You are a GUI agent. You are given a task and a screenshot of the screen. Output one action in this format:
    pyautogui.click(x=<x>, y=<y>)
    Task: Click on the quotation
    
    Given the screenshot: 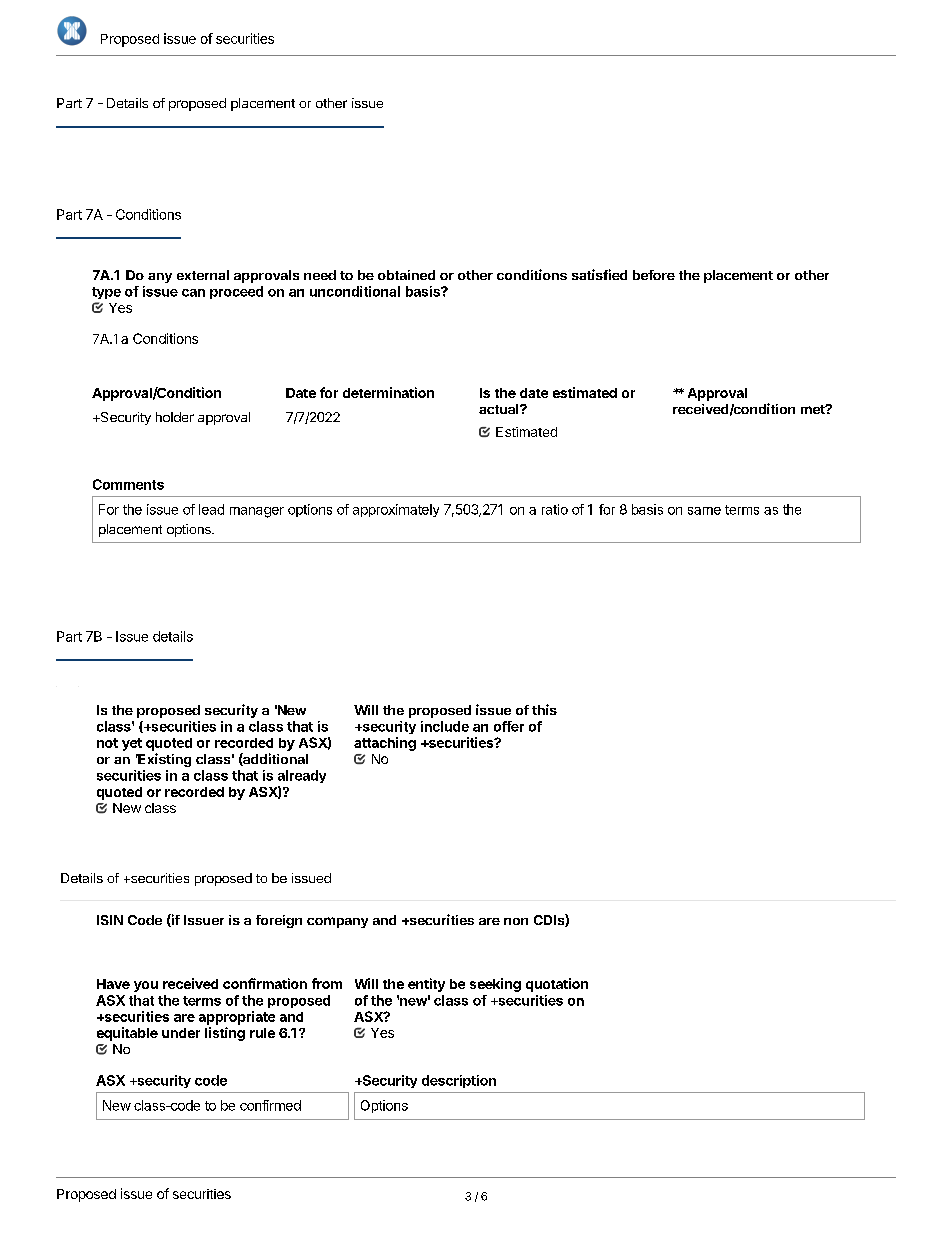 What is the action you would take?
    pyautogui.click(x=557, y=985)
